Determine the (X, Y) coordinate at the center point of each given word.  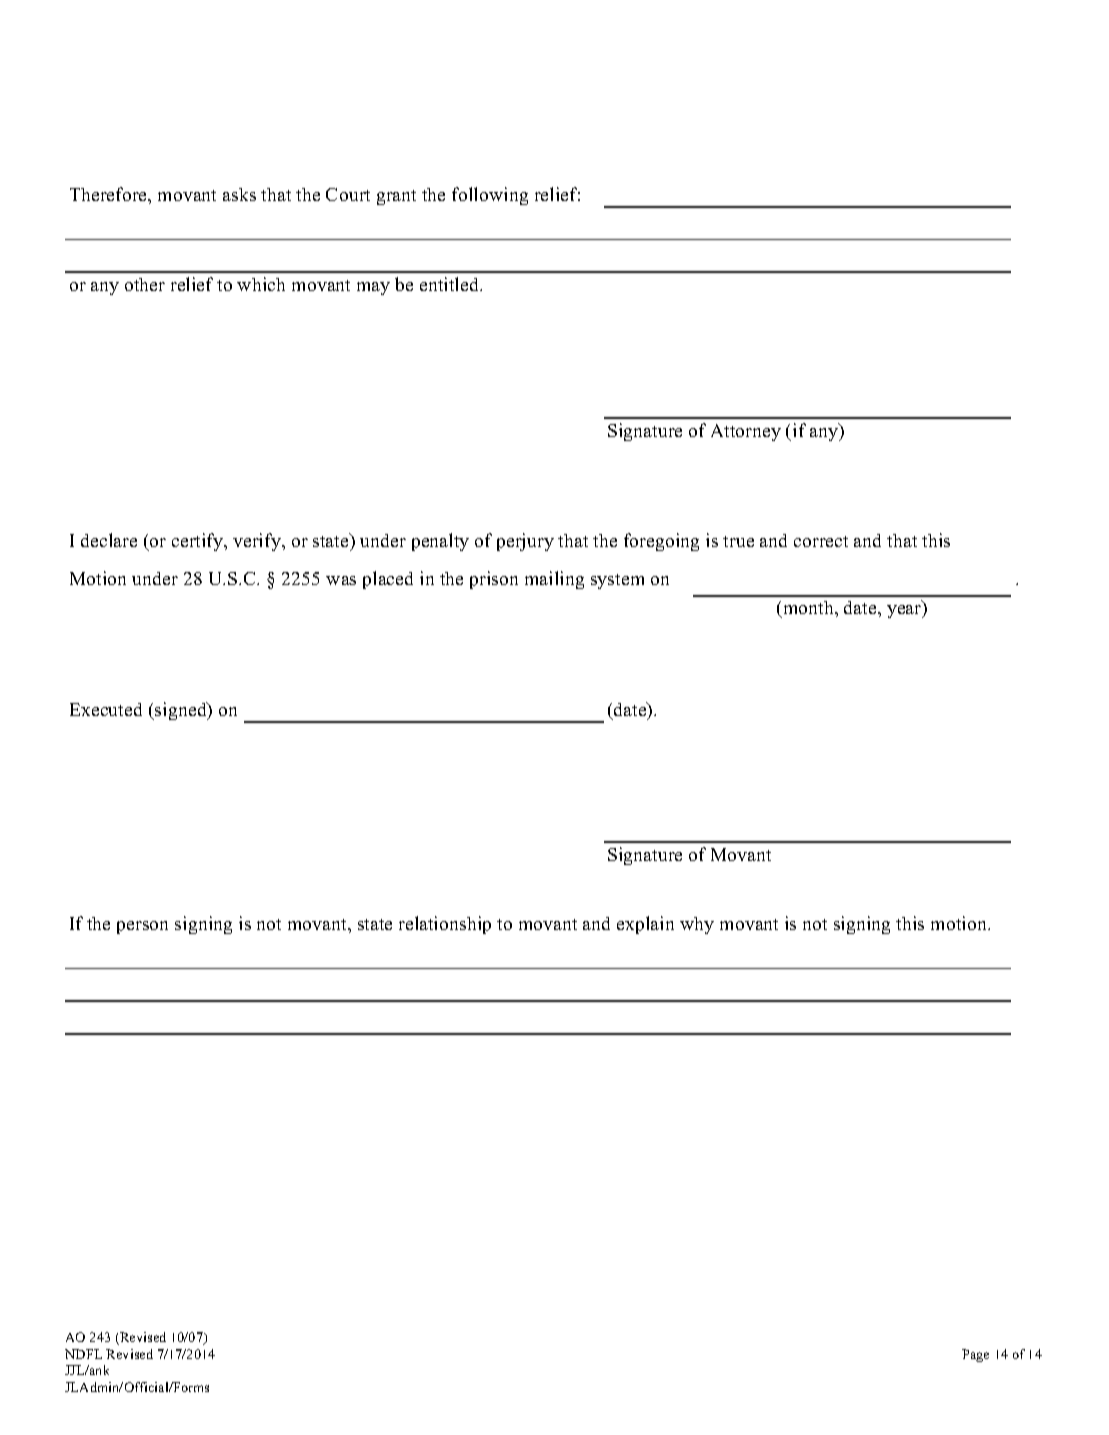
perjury (525, 542)
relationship (445, 925)
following (490, 196)
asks (239, 194)
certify (199, 542)
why (697, 925)
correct (821, 541)
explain (645, 925)
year (905, 611)
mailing (554, 580)
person (142, 927)
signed (181, 711)
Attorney (746, 432)
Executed (106, 709)
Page (975, 1355)
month (808, 609)
